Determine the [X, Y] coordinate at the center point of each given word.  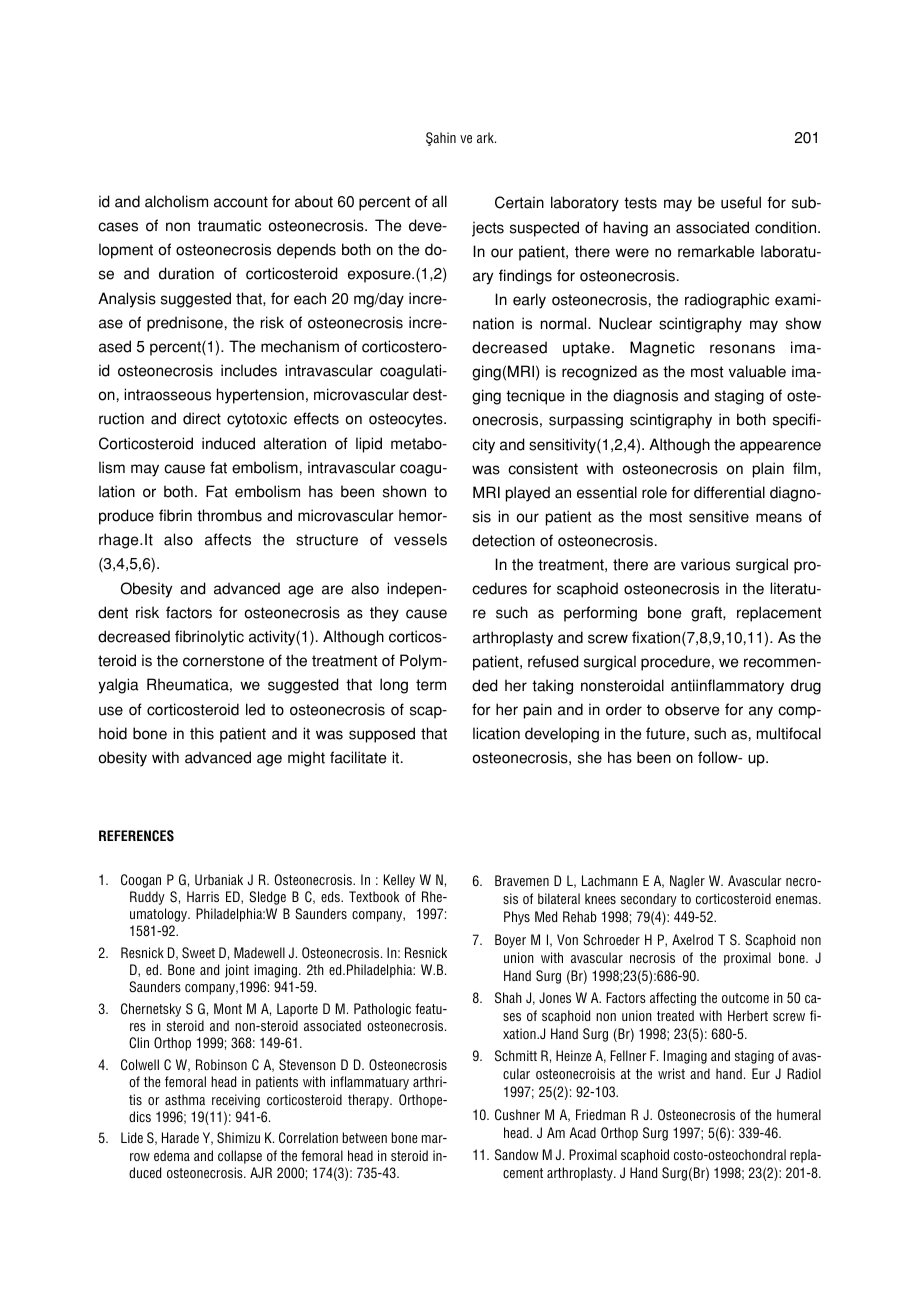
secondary [649, 900]
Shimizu [238, 1138]
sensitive [719, 516]
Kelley [399, 881]
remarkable [716, 251]
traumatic [229, 225]
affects [228, 539]
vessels [420, 539]
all [439, 201]
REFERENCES [136, 836]
